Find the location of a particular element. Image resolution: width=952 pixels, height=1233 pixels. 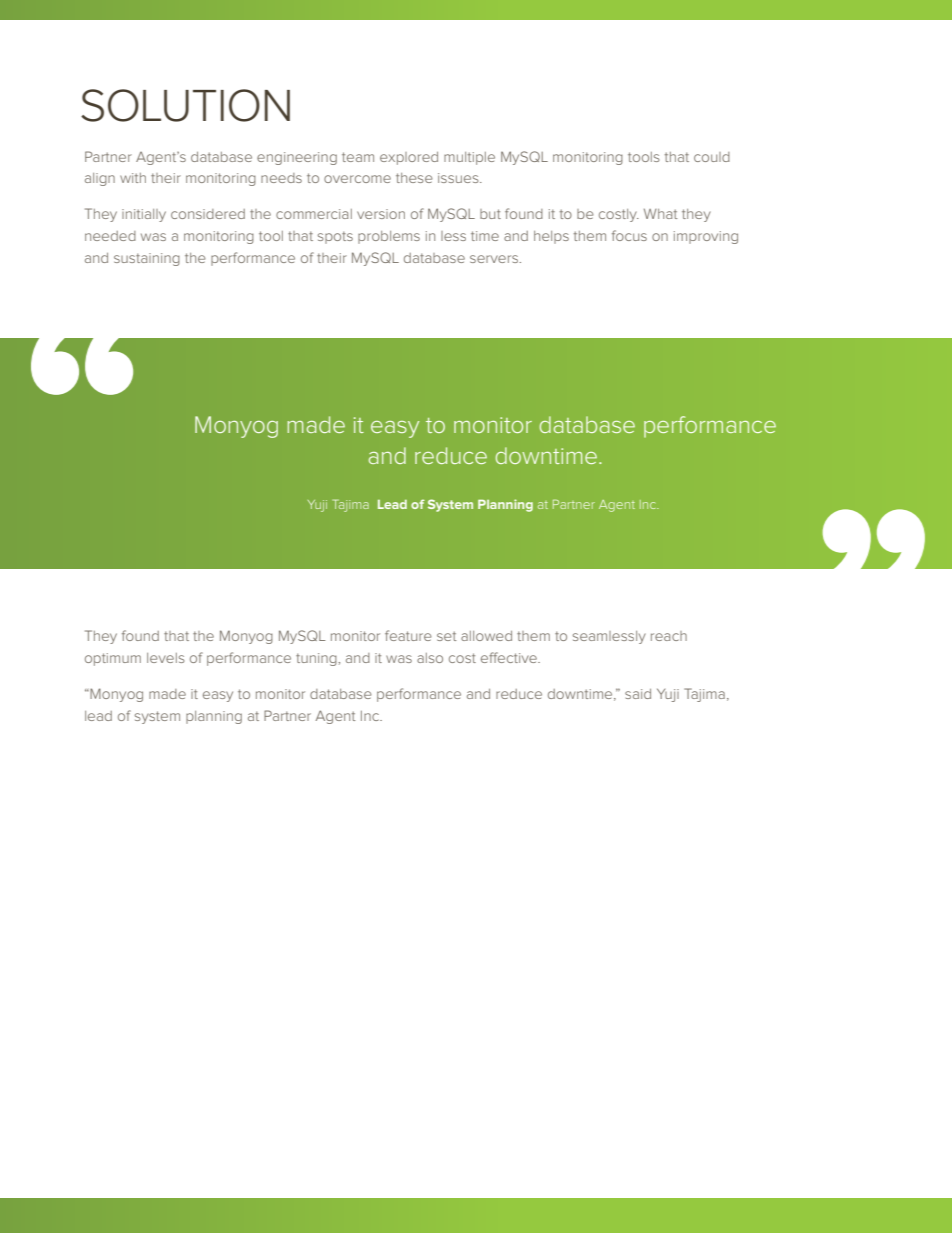

sustaining is located at coordinates (147, 259).
